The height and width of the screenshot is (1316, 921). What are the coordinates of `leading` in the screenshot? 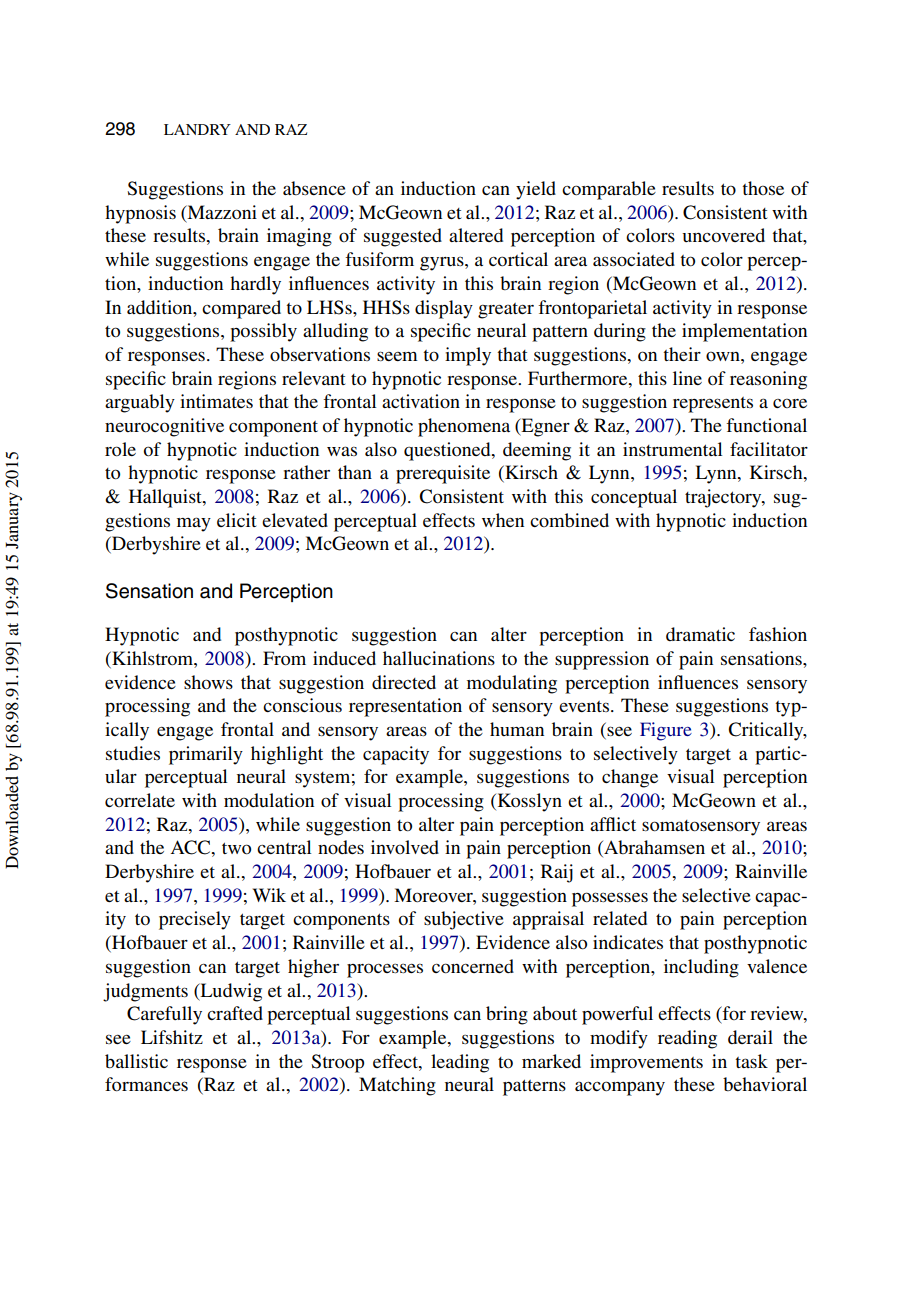 It's located at (460, 1063).
